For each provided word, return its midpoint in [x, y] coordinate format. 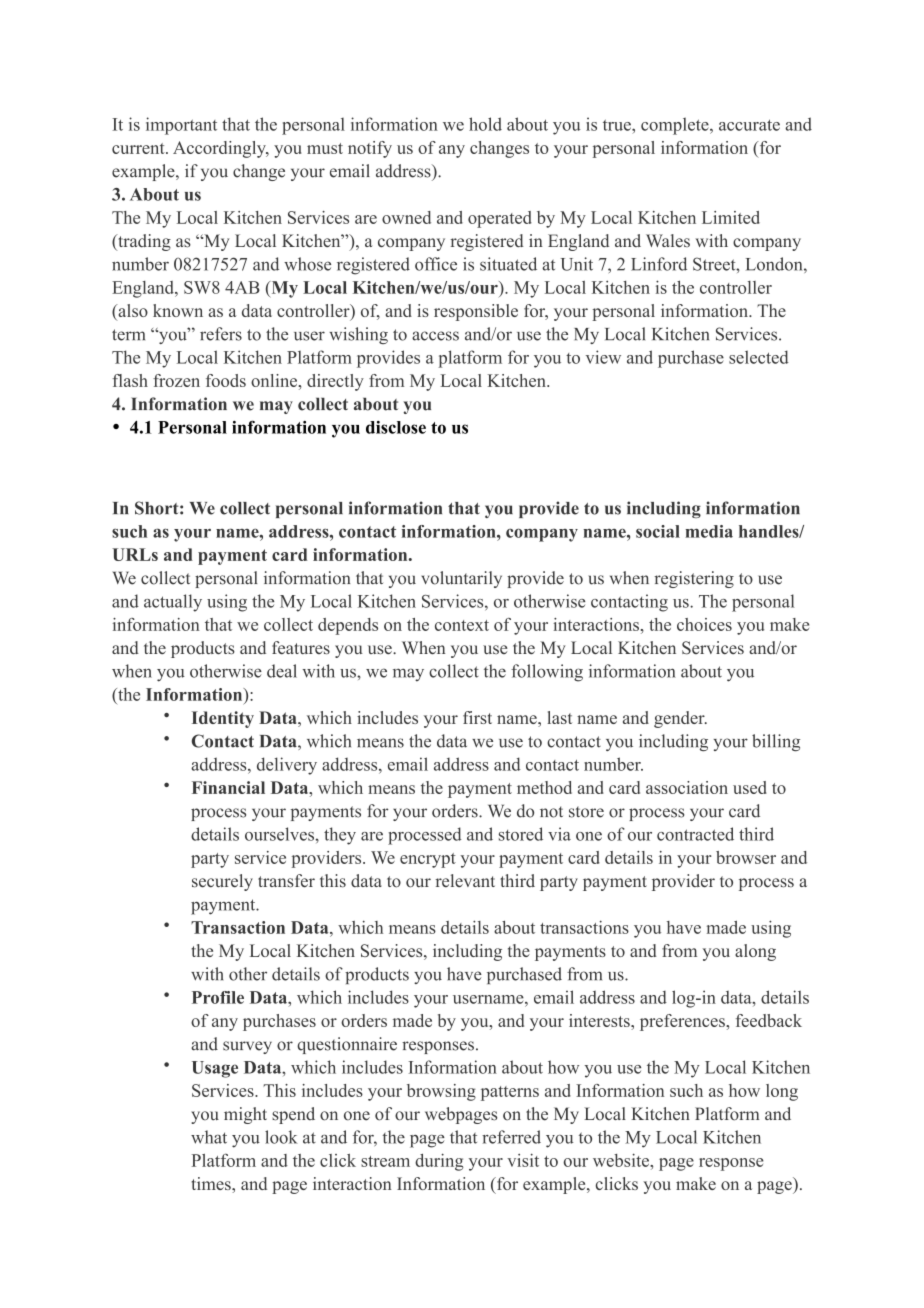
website [622, 1160]
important [181, 126]
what [209, 1137]
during [439, 1162]
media [709, 531]
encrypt [428, 860]
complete [676, 126]
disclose [396, 427]
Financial [228, 787]
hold [485, 124]
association [687, 787]
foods [226, 380]
